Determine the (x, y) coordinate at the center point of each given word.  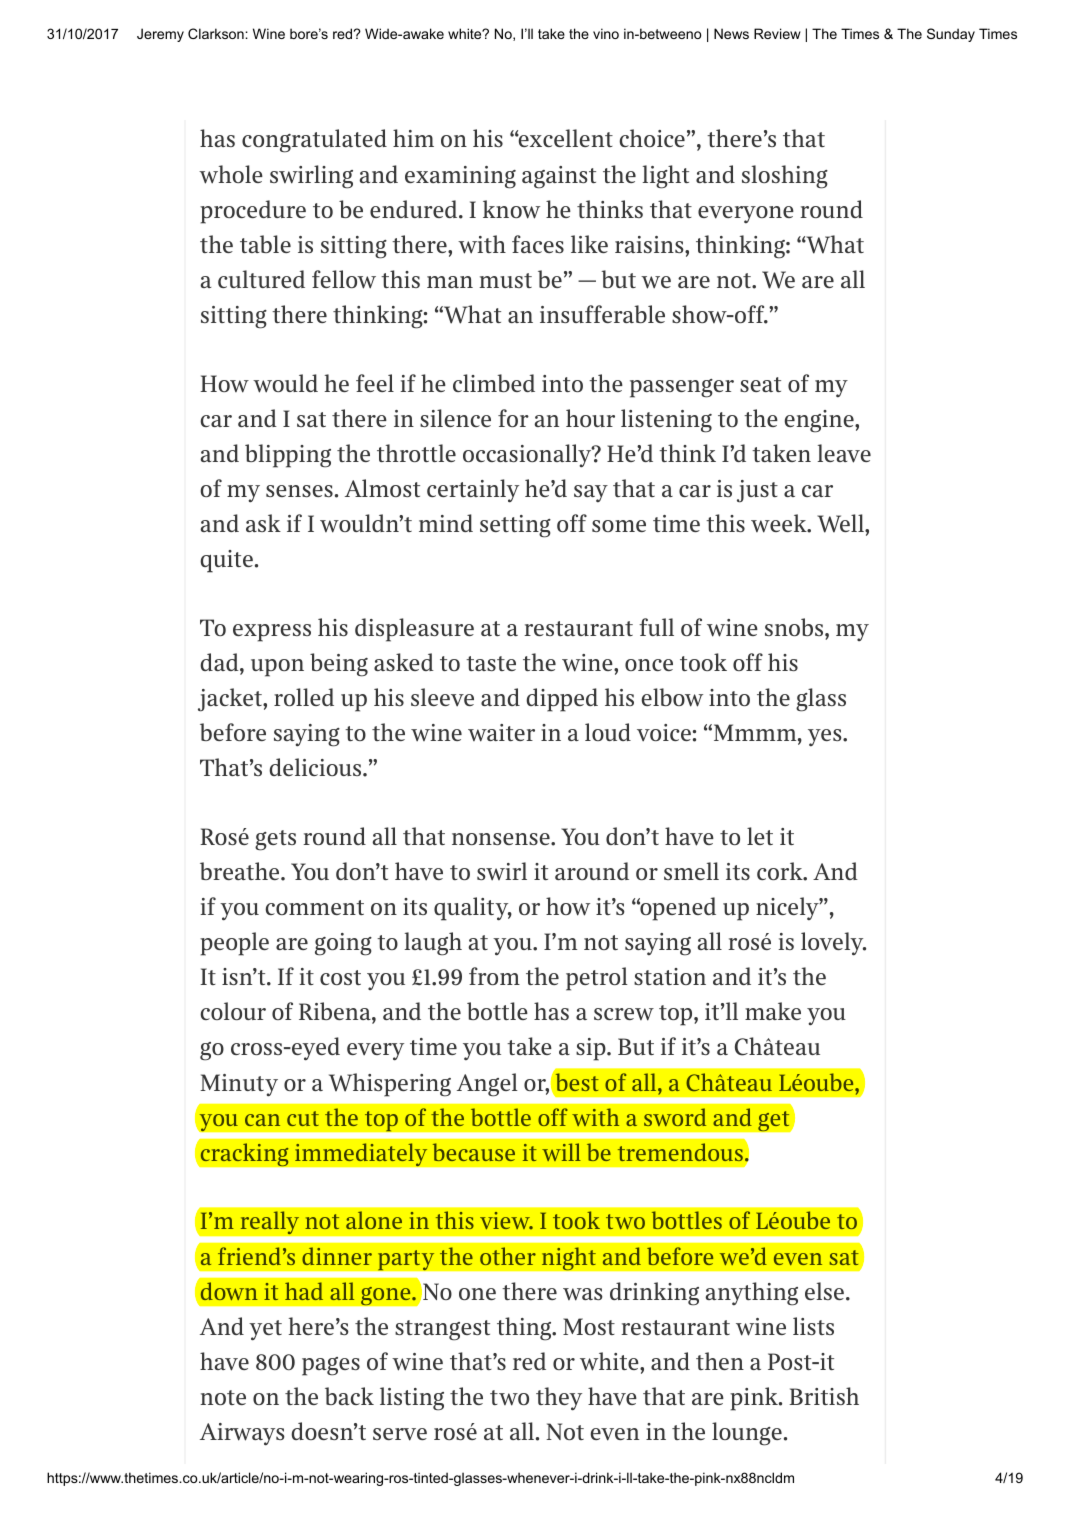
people (234, 944)
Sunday (951, 35)
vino (606, 33)
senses (299, 491)
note (223, 1397)
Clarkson (217, 33)
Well (841, 523)
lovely (833, 944)
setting (515, 526)
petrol (597, 979)
